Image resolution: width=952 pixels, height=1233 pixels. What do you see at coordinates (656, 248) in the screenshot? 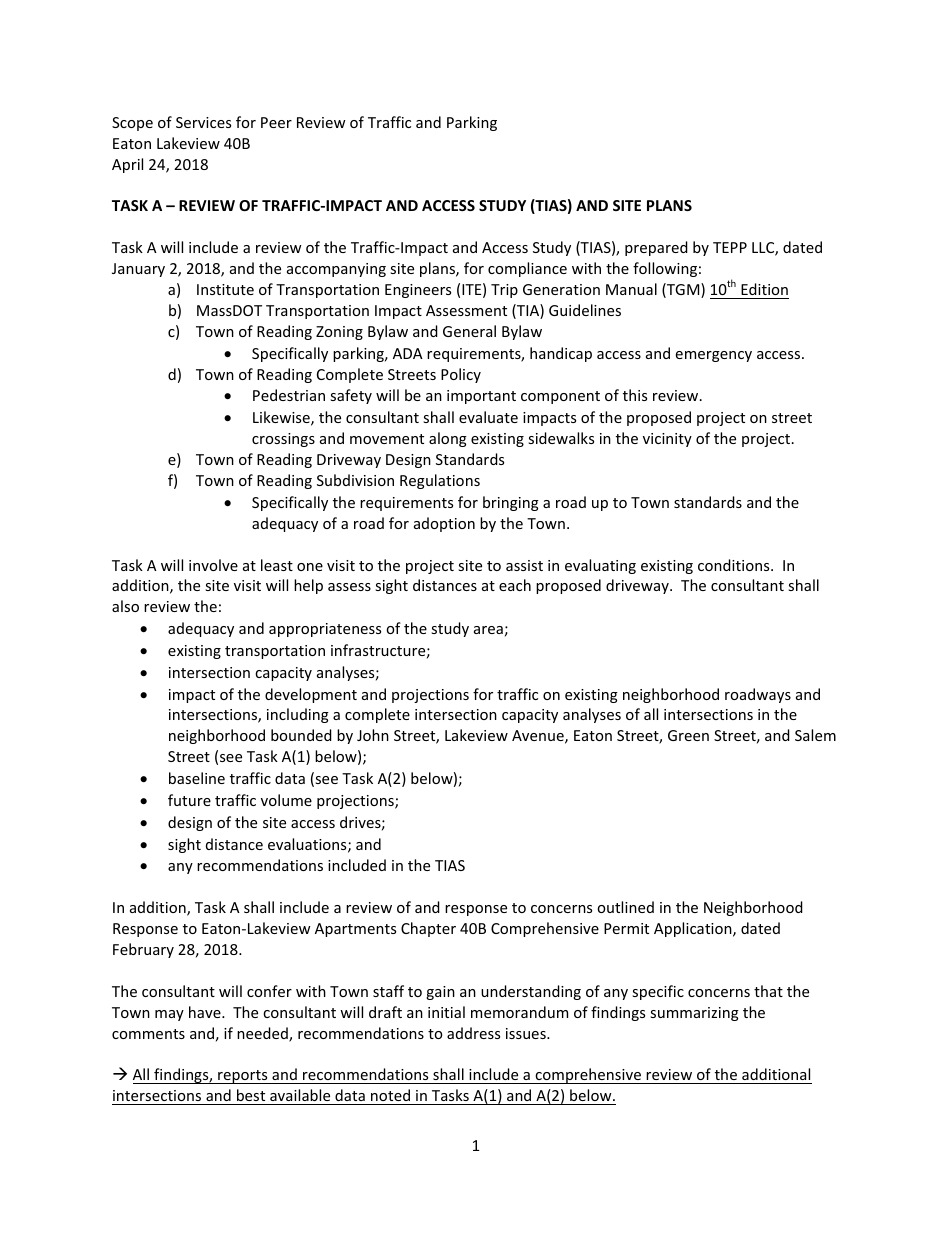
I see `prepared` at bounding box center [656, 248].
